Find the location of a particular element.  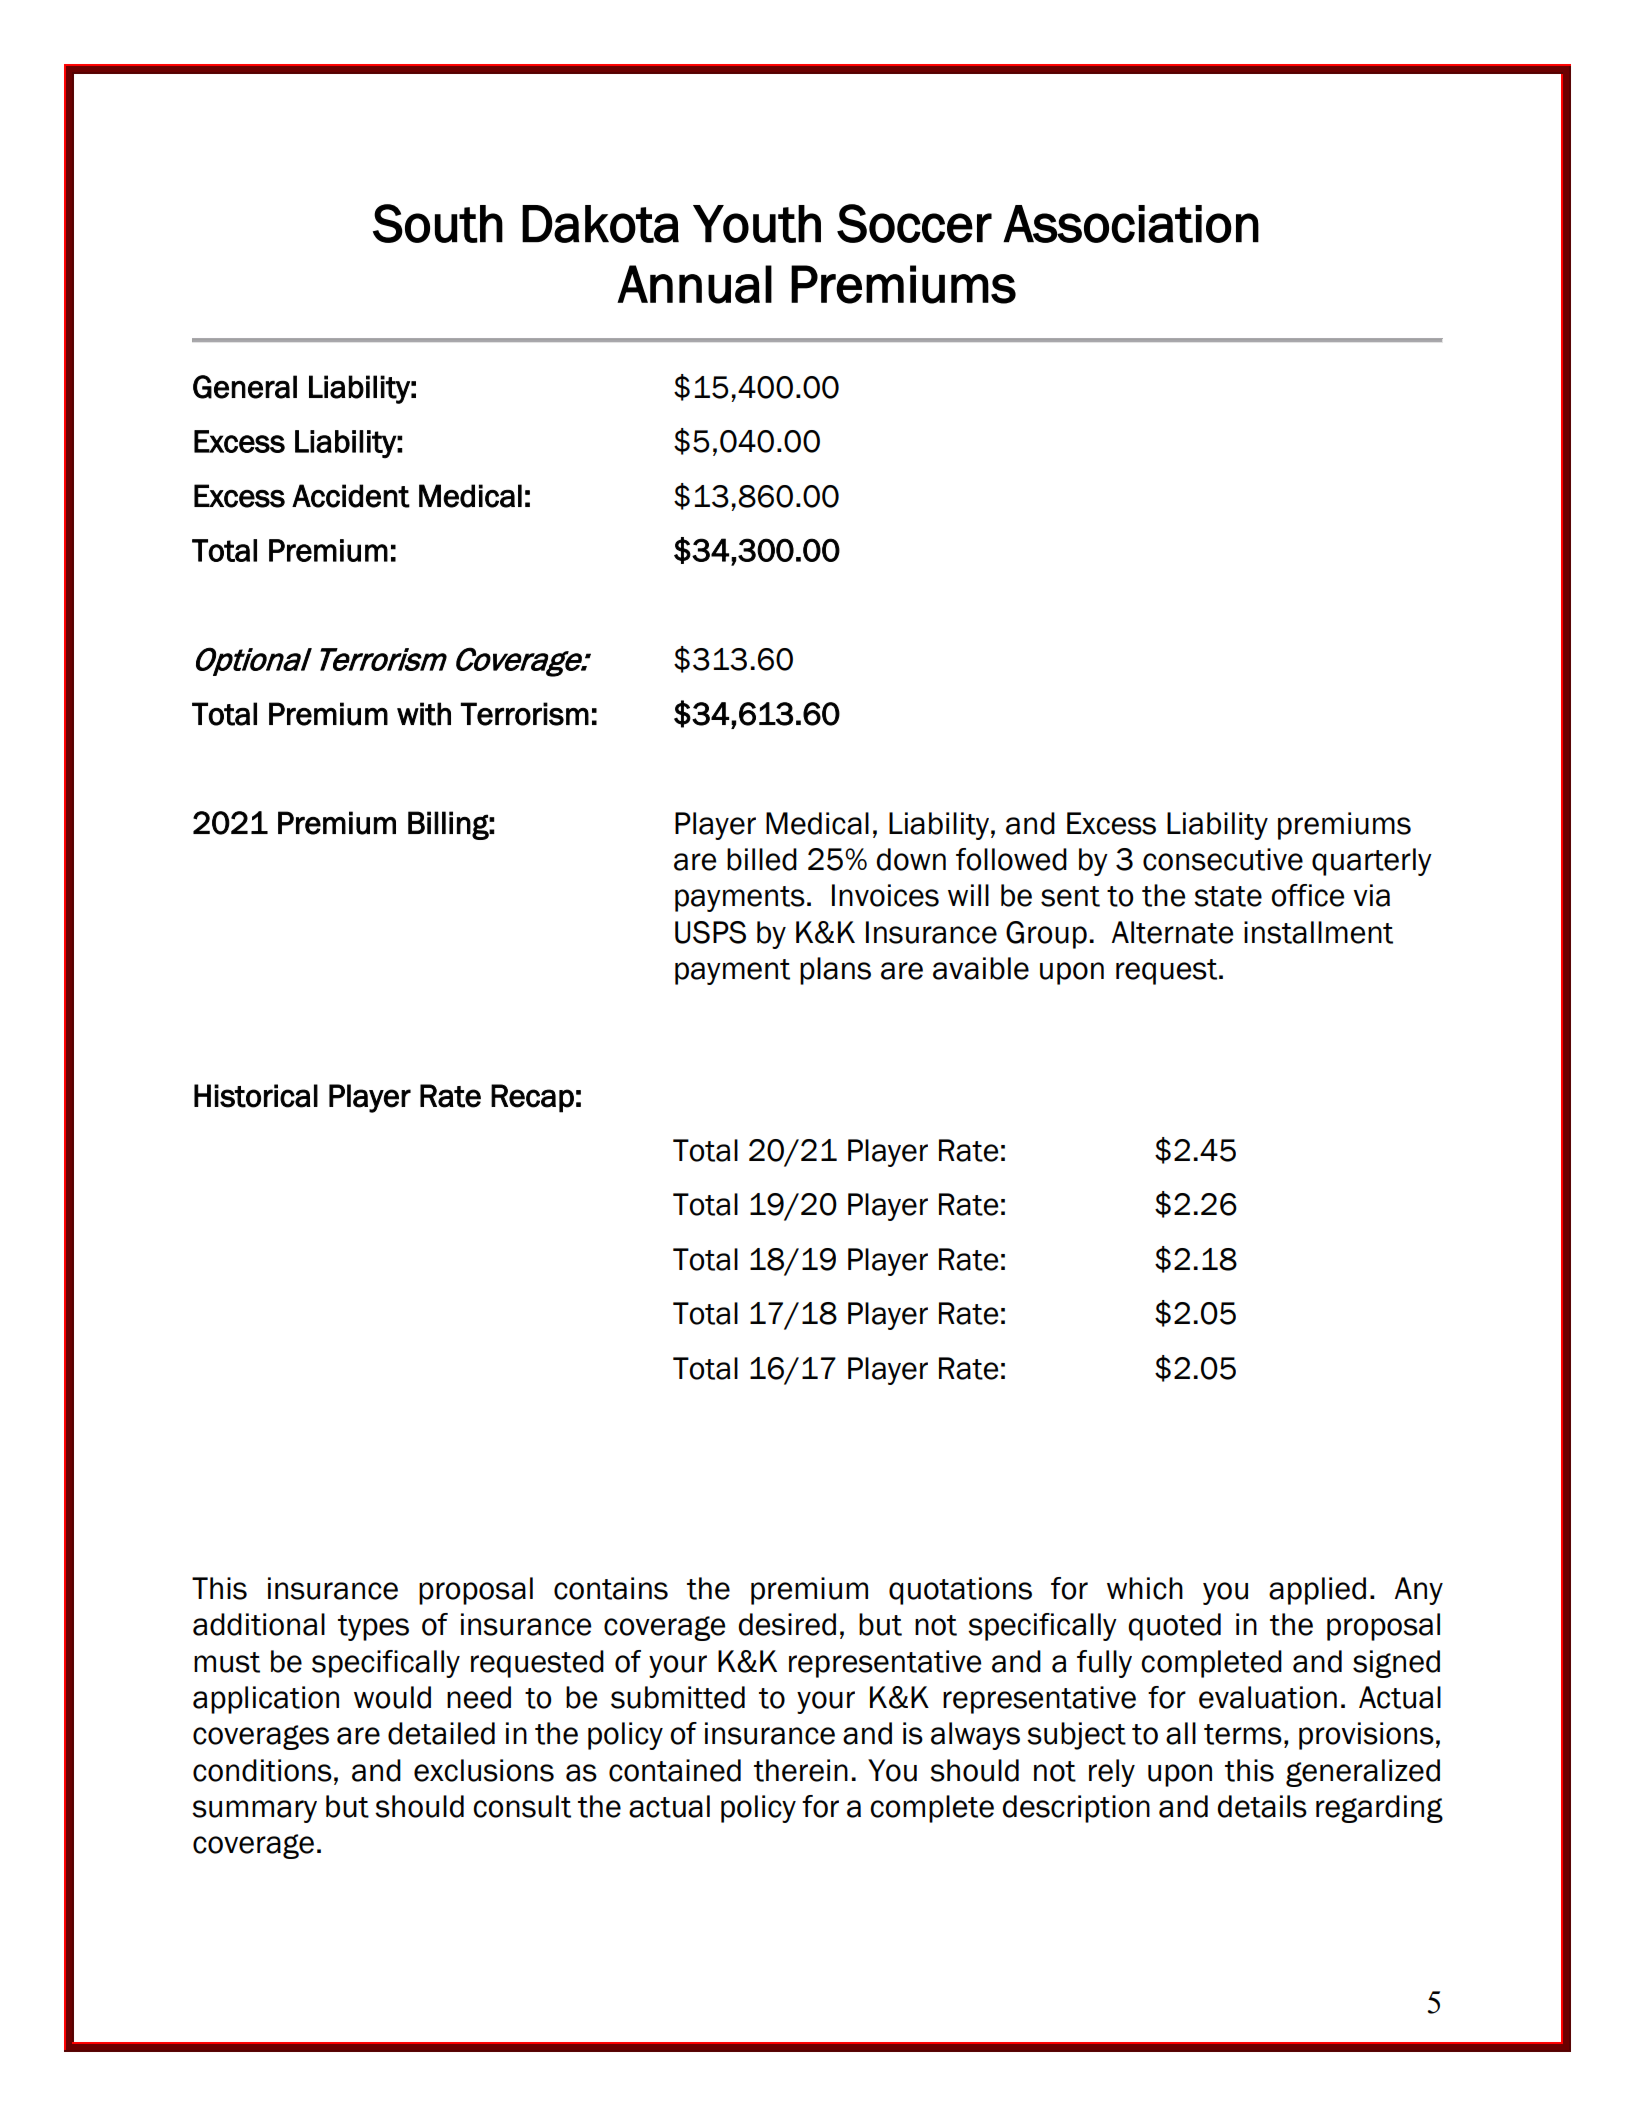

types is located at coordinates (373, 1628).
